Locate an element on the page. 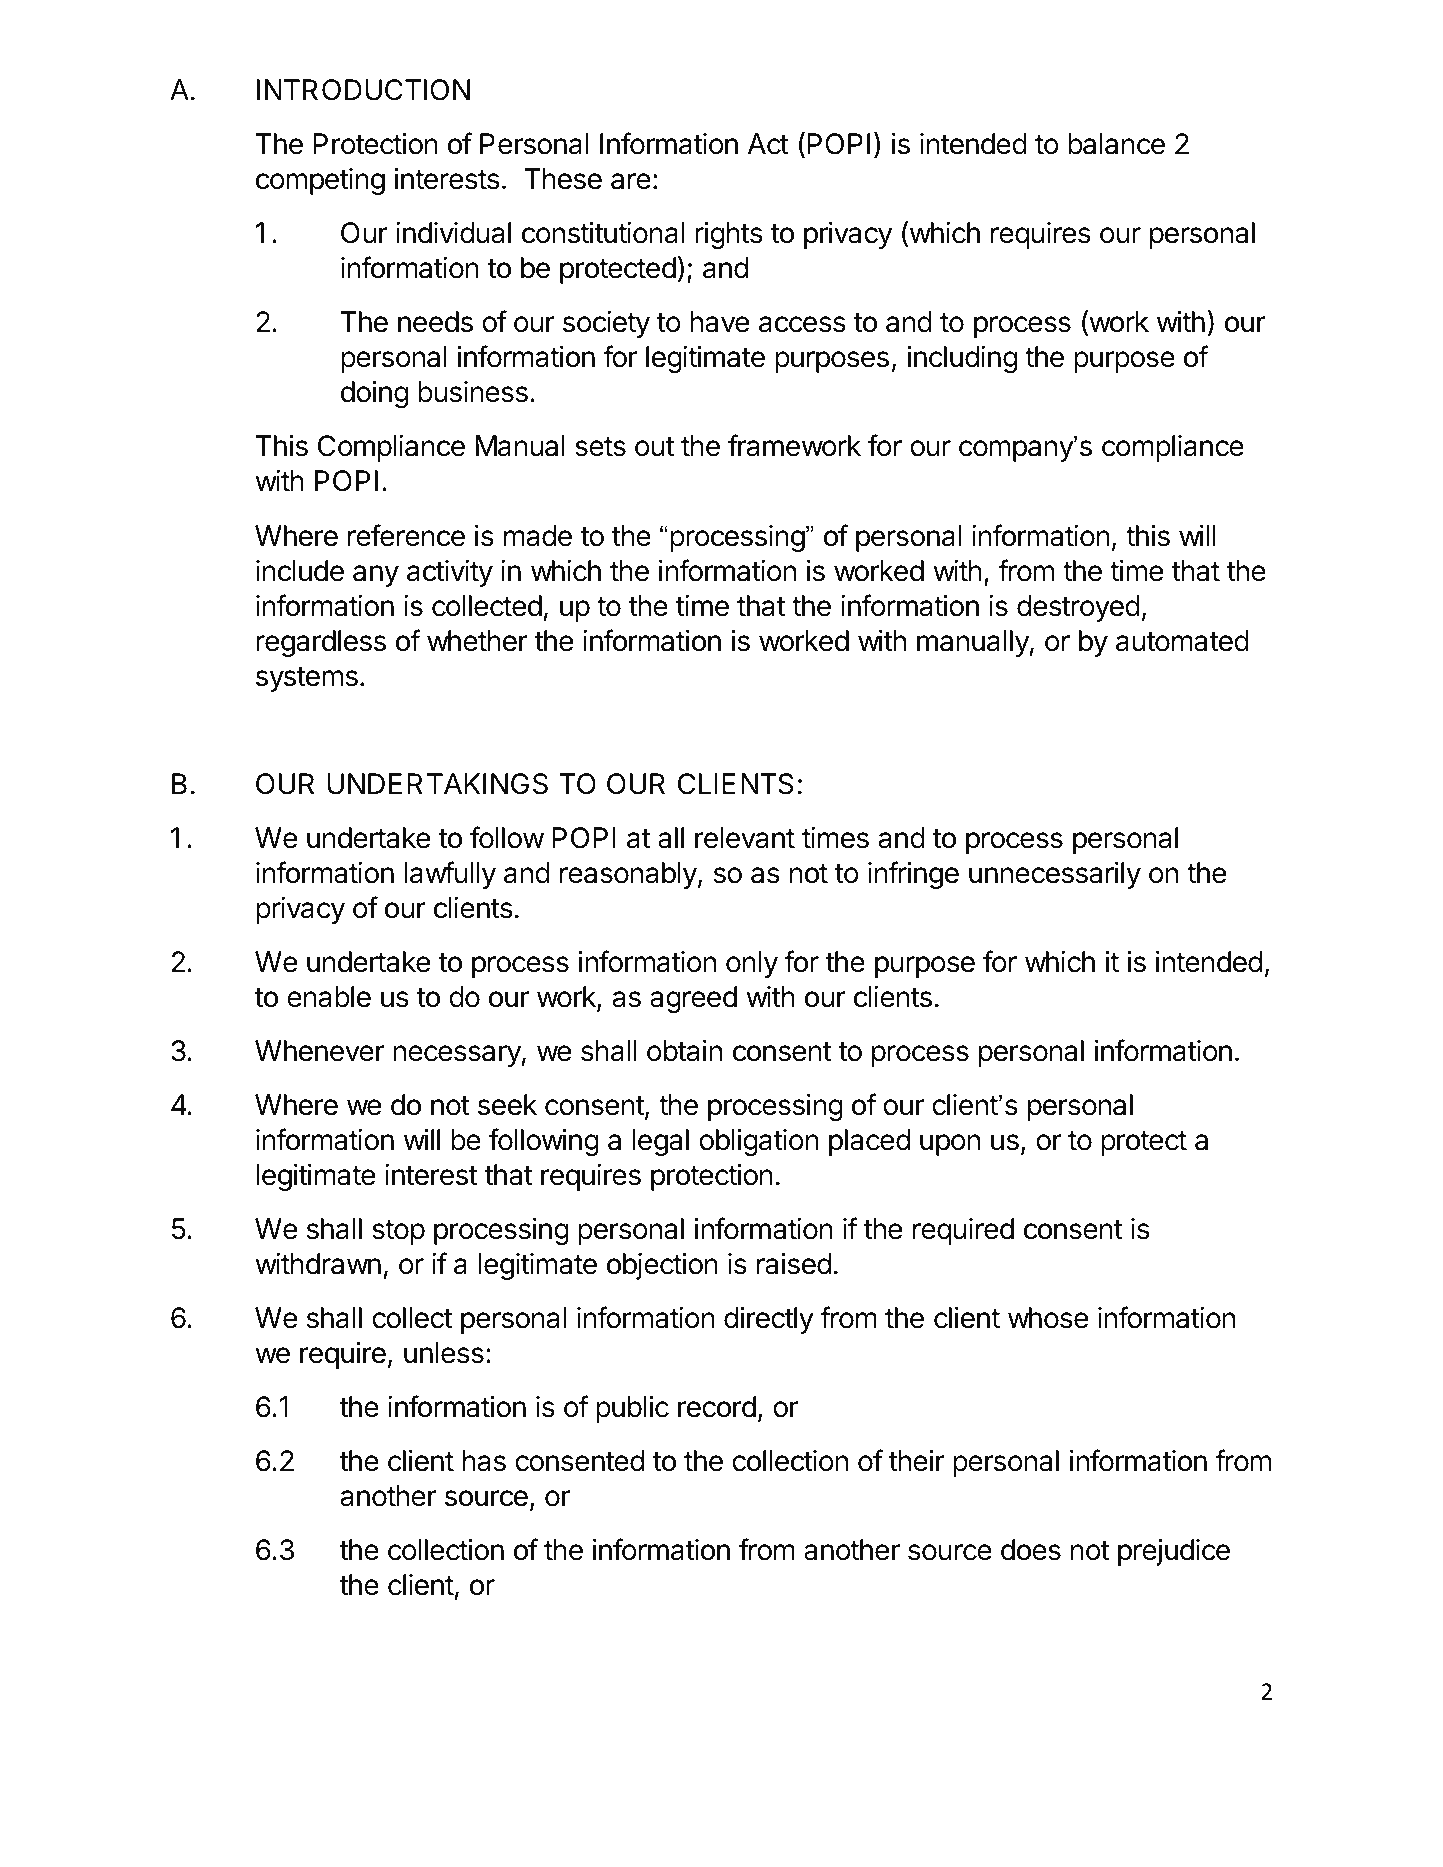 The height and width of the document is (1867, 1443). upon is located at coordinates (950, 1145).
